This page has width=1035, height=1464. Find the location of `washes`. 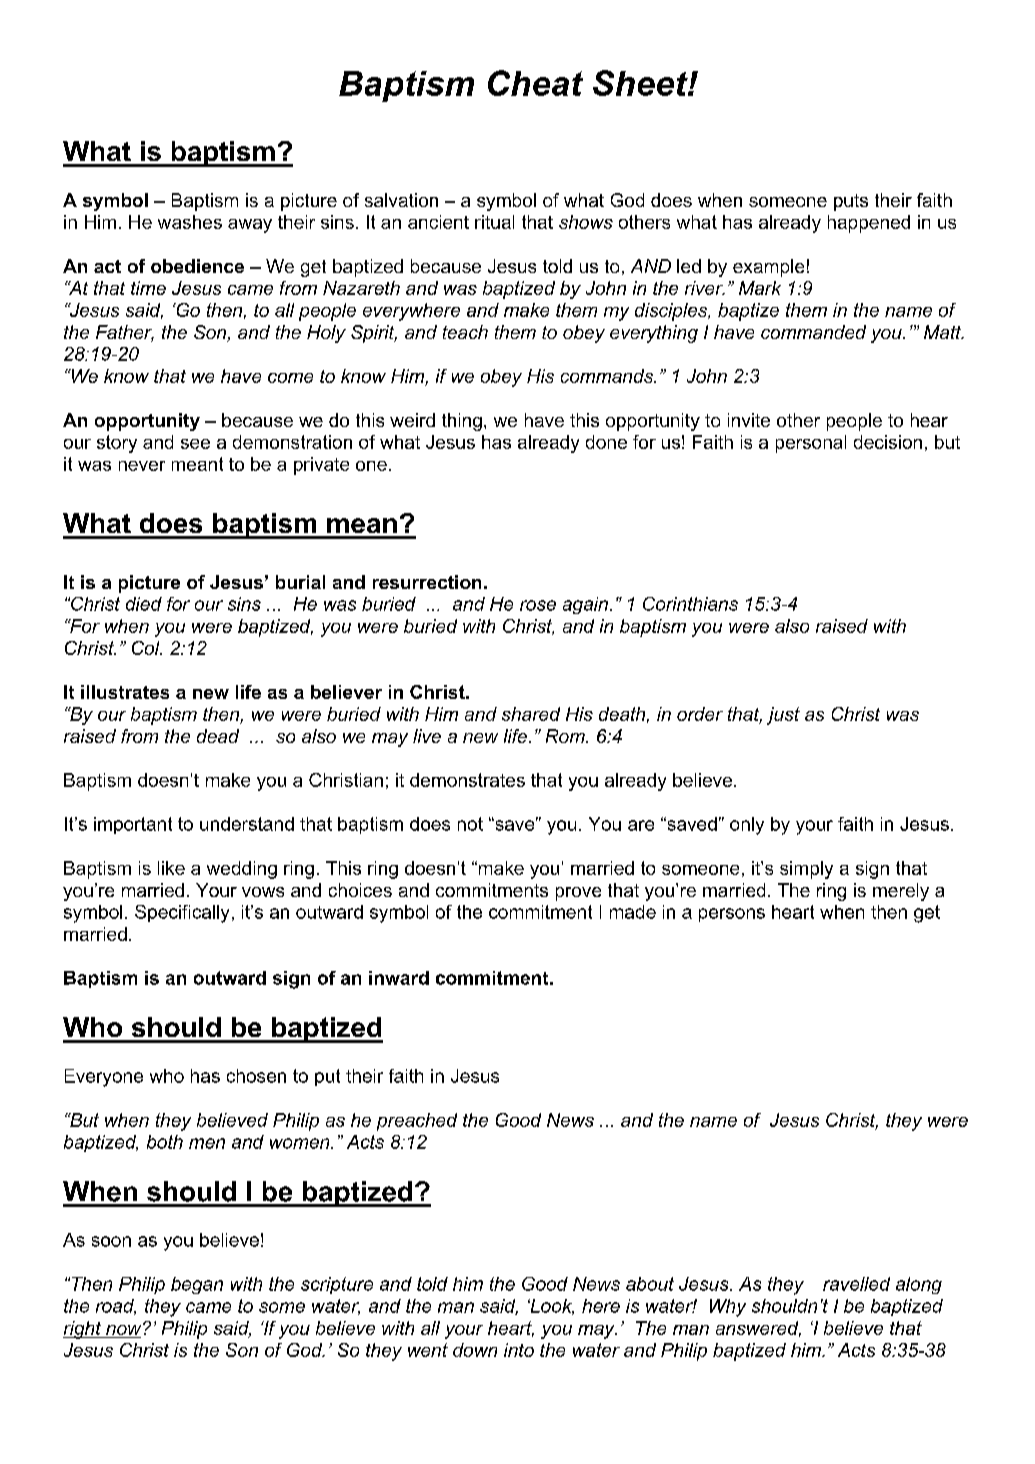

washes is located at coordinates (190, 222).
